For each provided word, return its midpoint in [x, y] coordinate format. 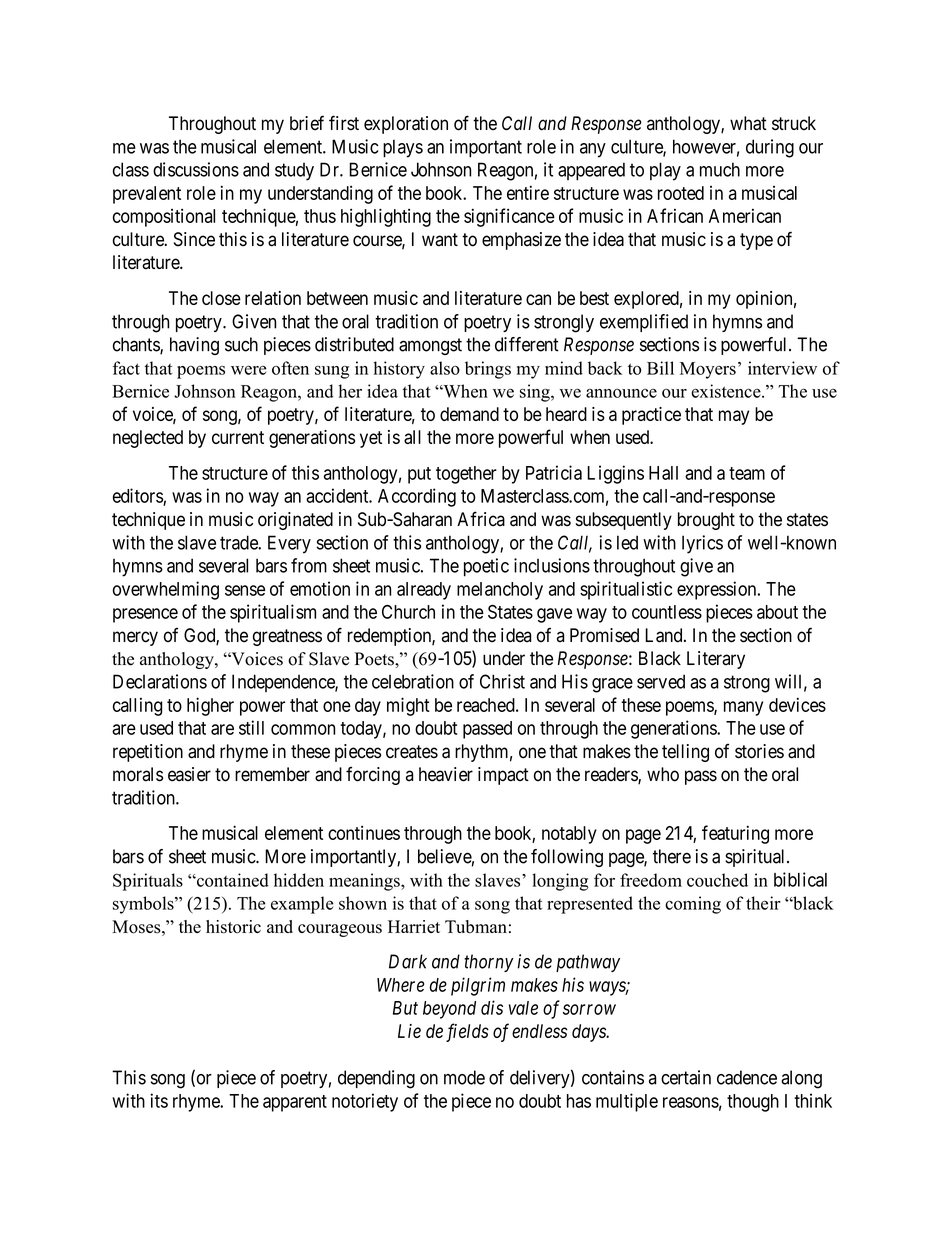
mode [464, 1077]
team [747, 473]
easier [189, 774]
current [238, 437]
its [159, 1100]
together [466, 475]
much [720, 169]
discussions [196, 169]
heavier [446, 774]
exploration [406, 125]
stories [759, 751]
